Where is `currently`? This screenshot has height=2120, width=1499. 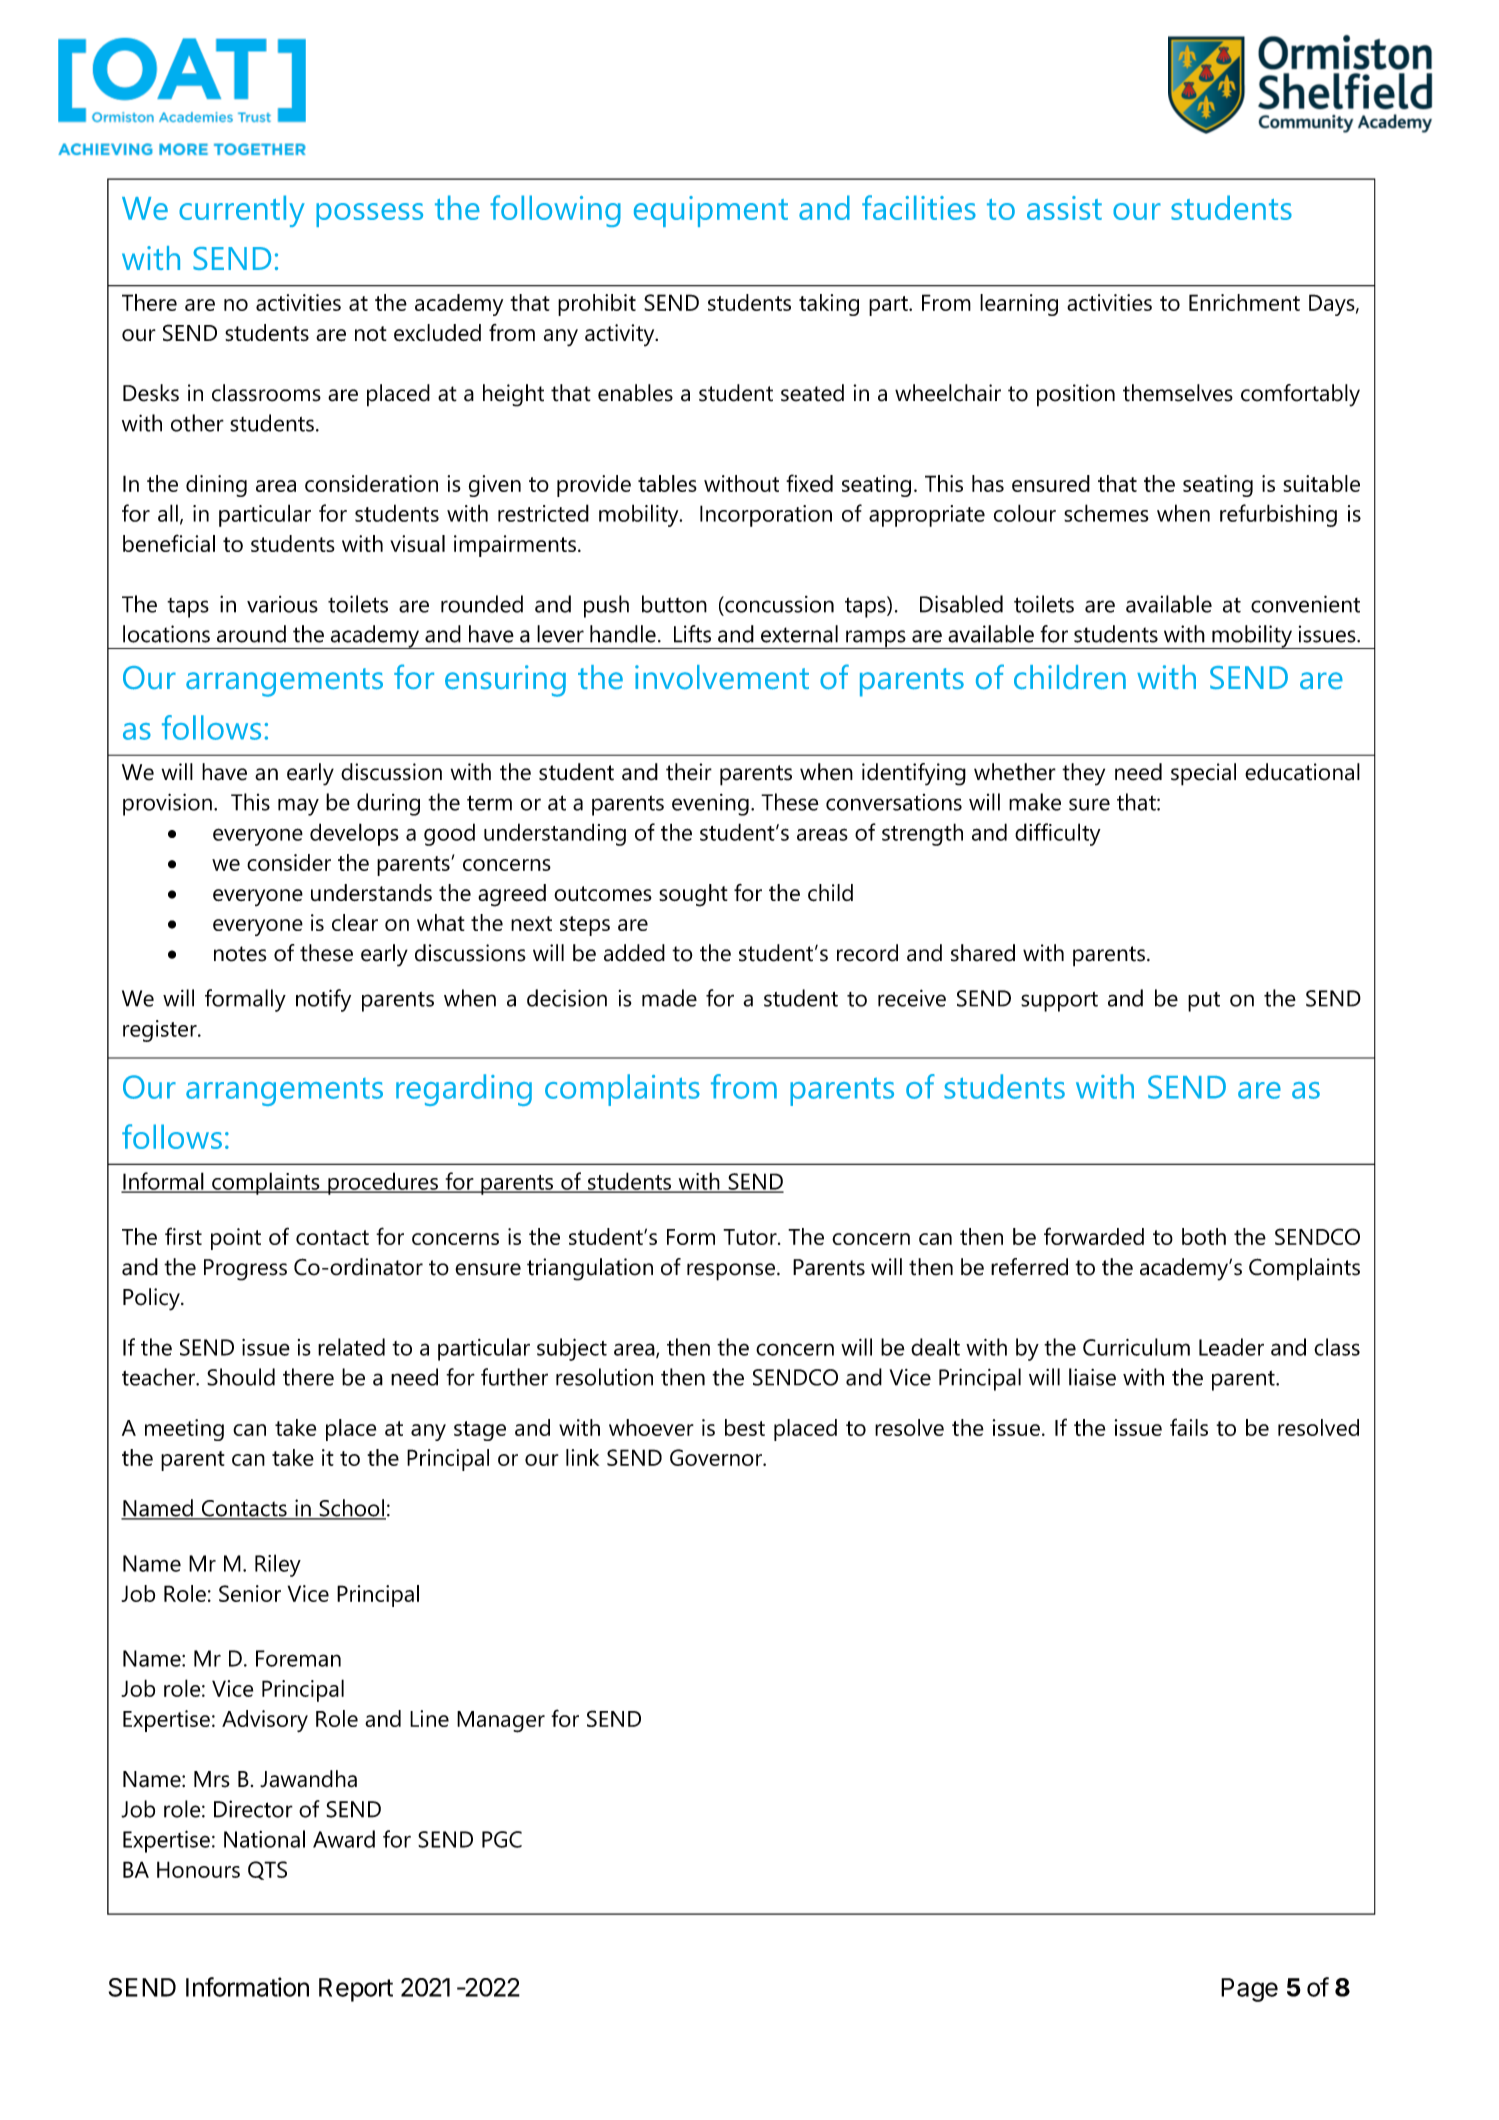 currently is located at coordinates (242, 211).
